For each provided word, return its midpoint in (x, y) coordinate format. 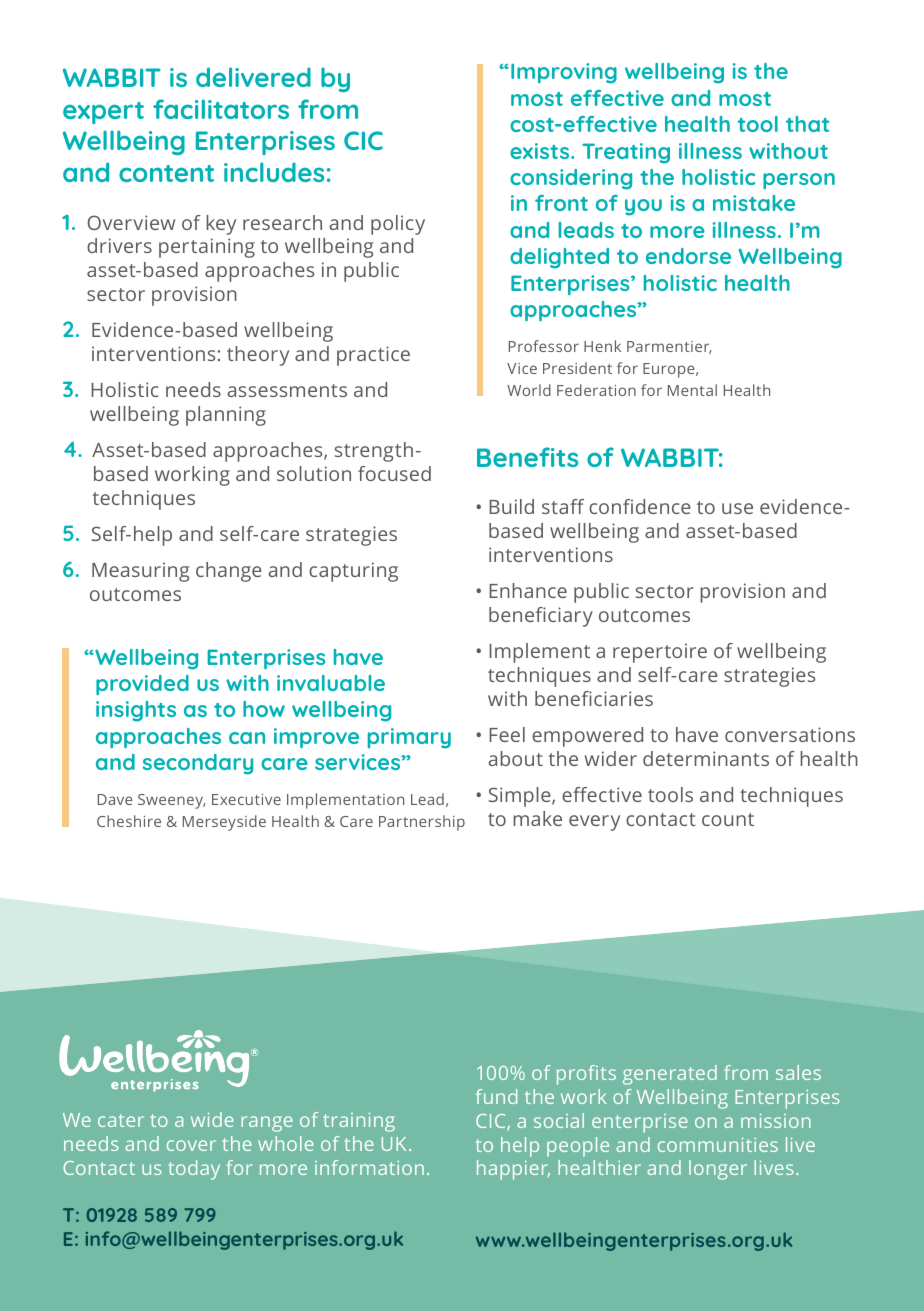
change (229, 572)
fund (496, 1096)
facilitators (221, 109)
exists (541, 151)
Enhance (528, 590)
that (807, 124)
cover (191, 1145)
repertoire (660, 653)
